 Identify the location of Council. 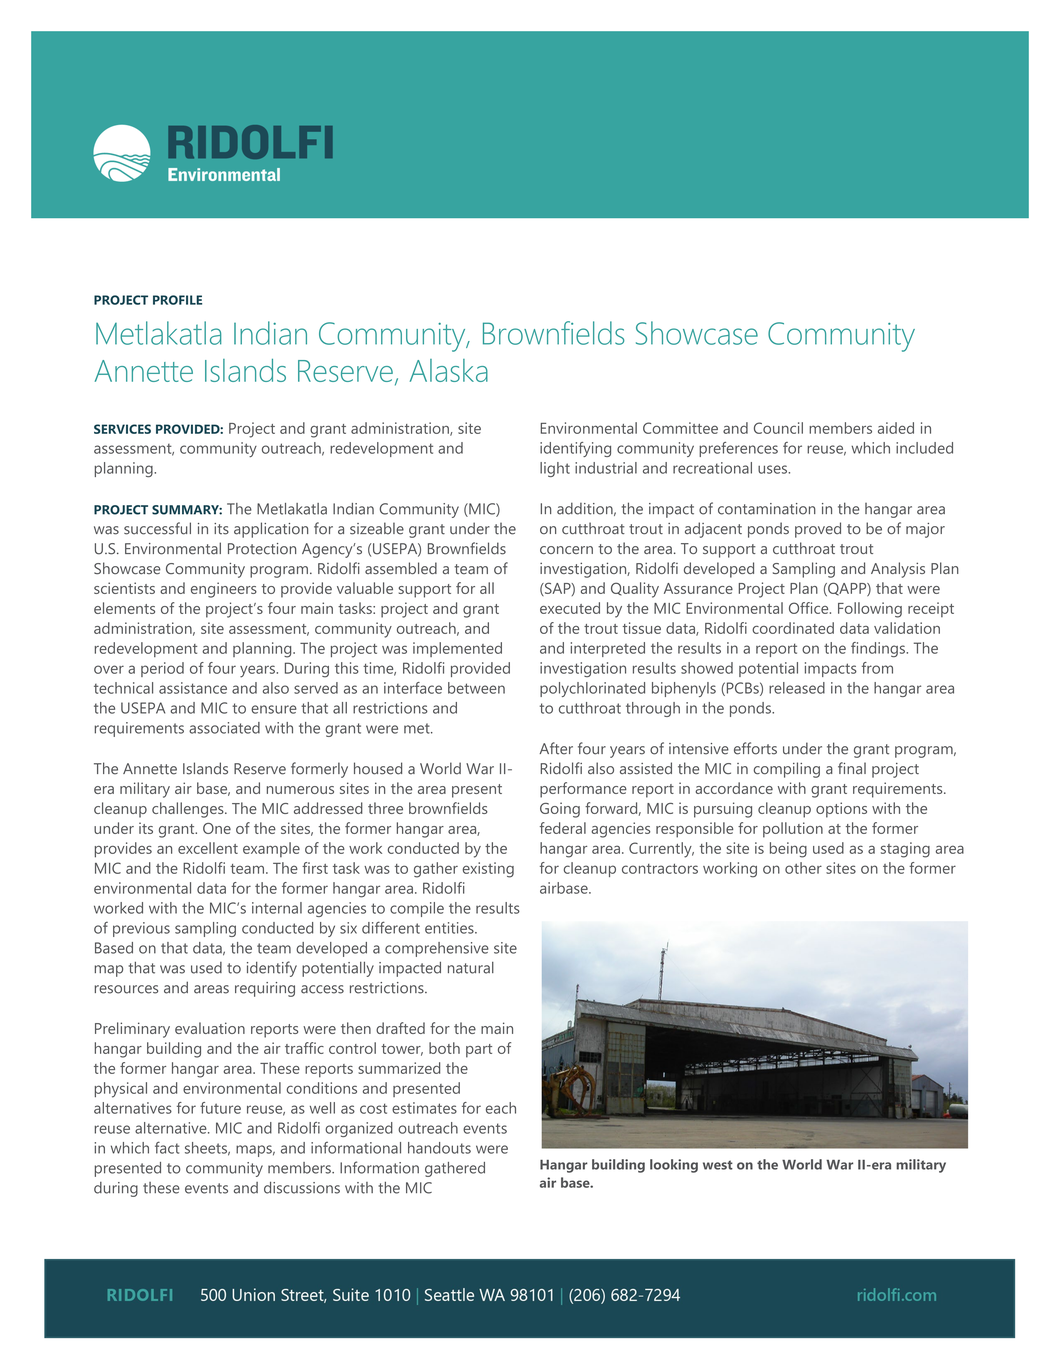
(778, 428).
